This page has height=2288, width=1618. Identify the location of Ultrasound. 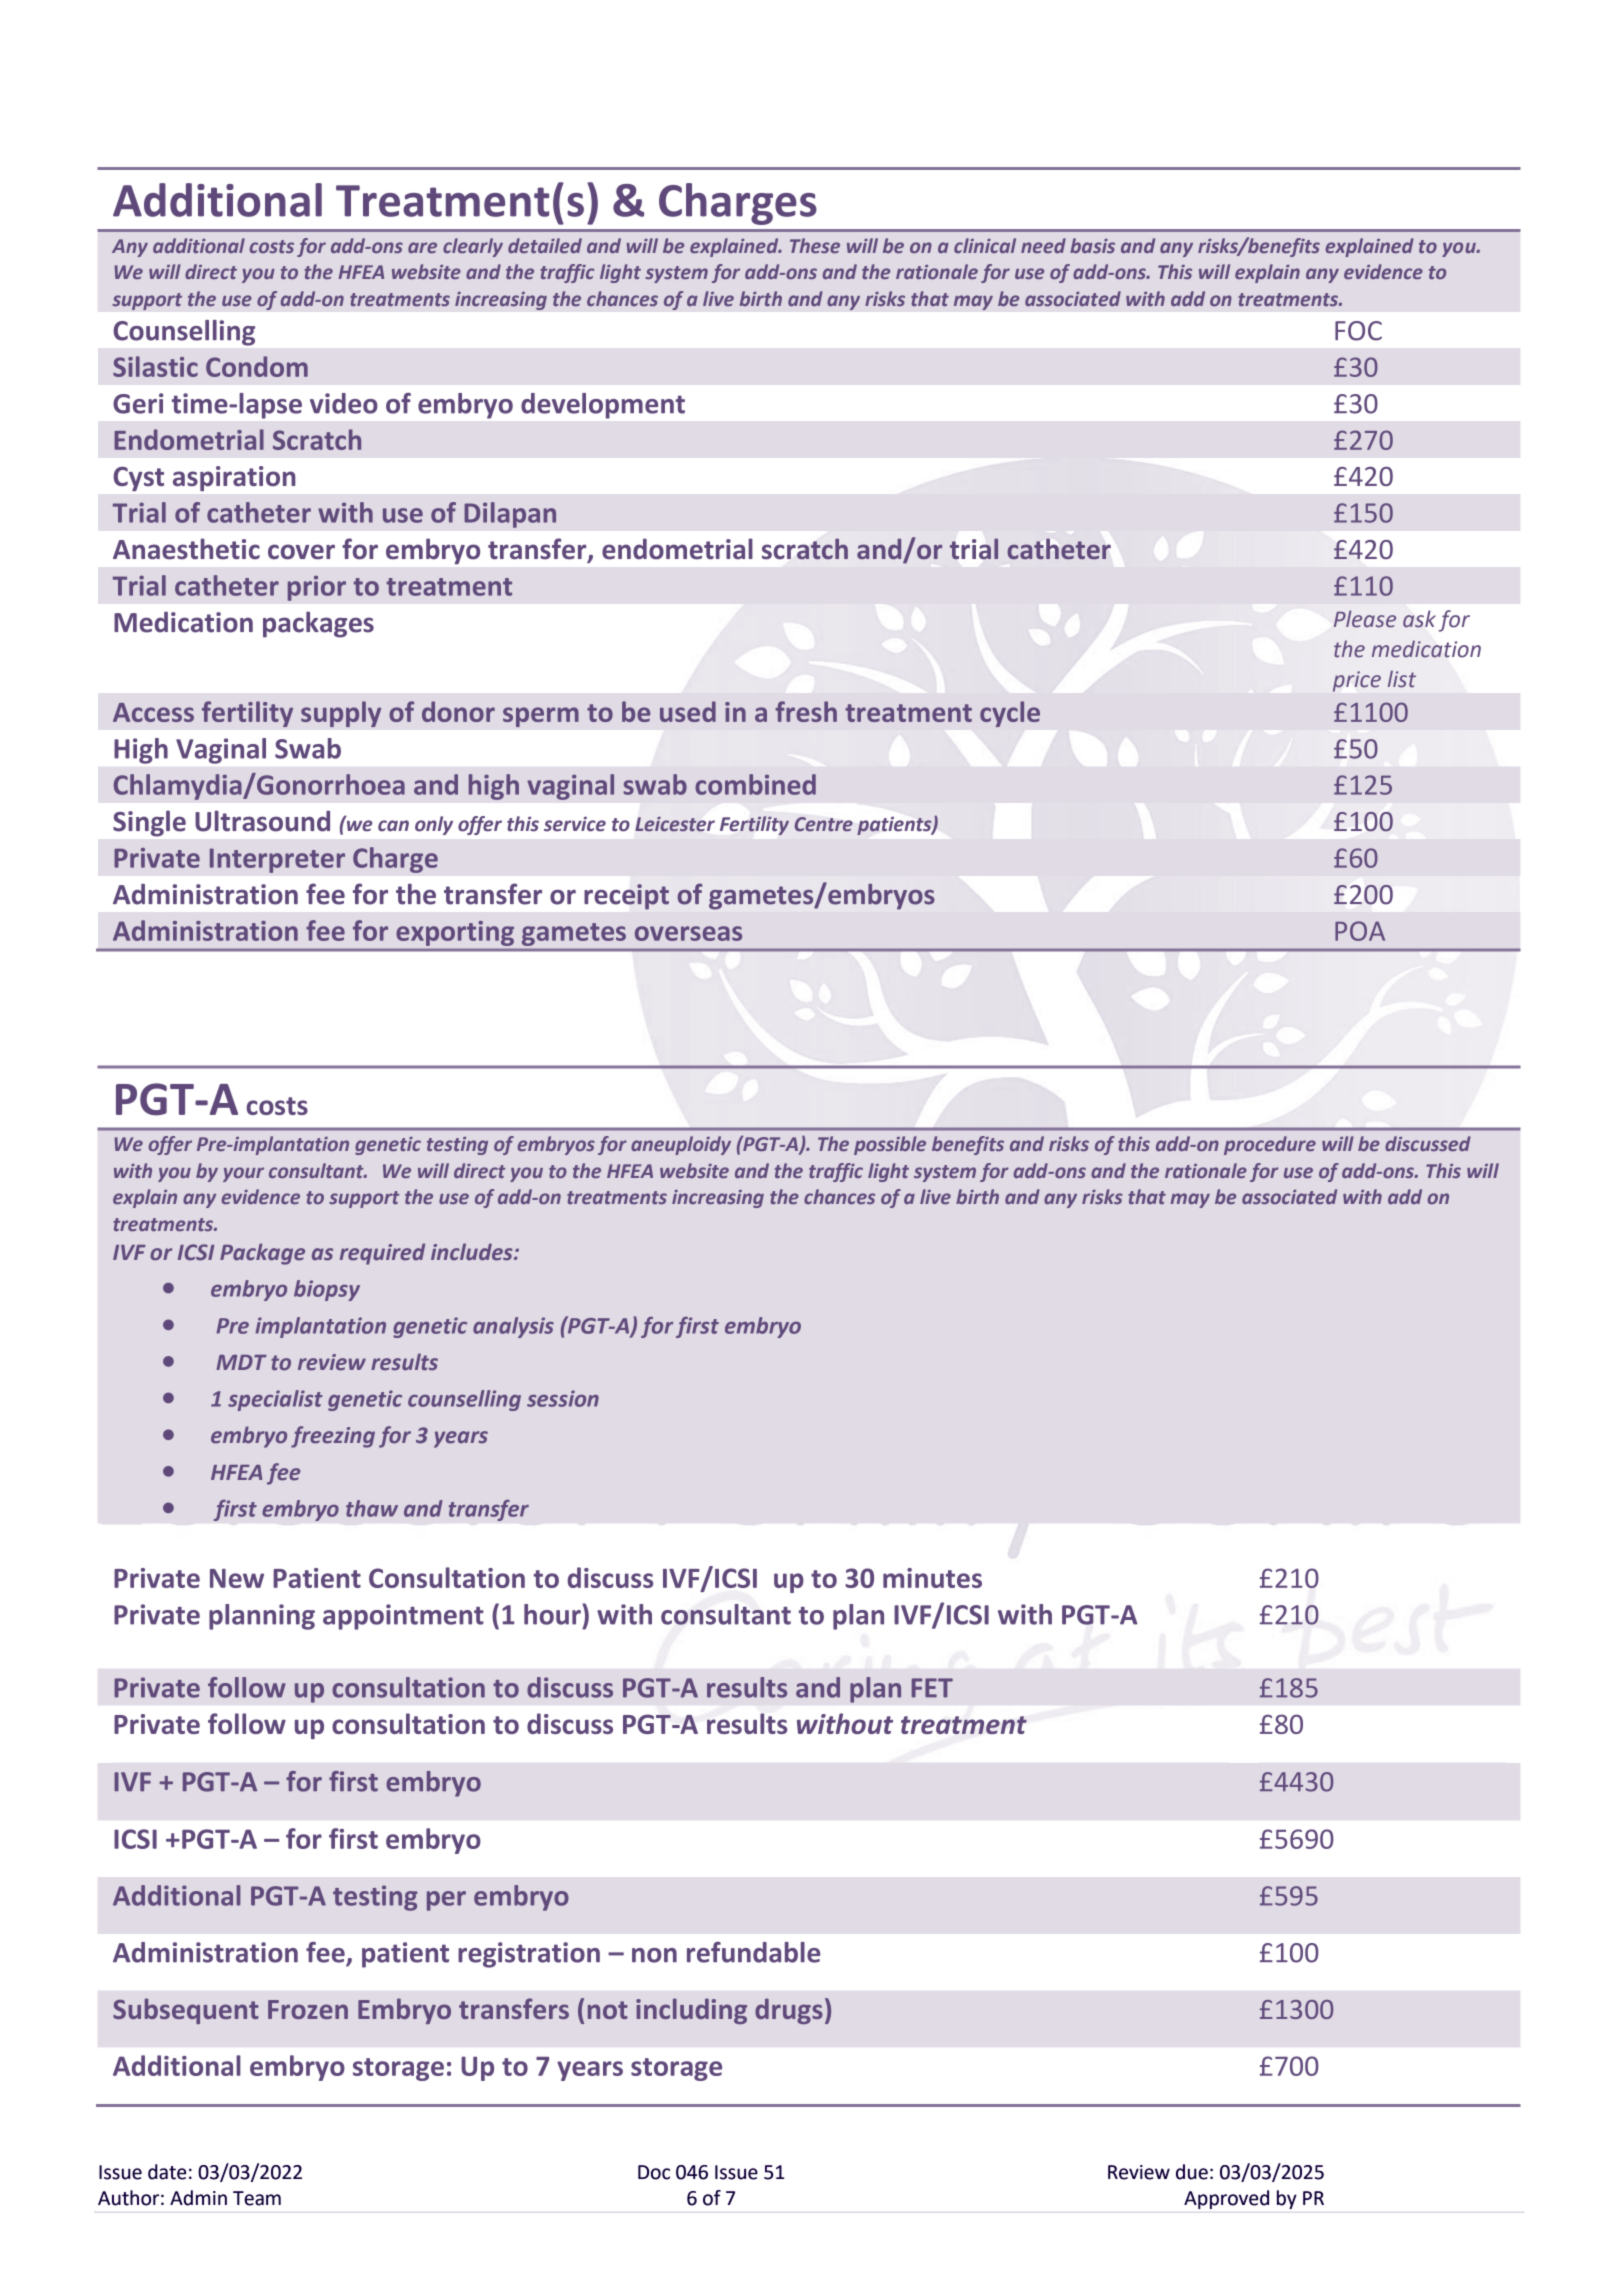
(262, 821).
